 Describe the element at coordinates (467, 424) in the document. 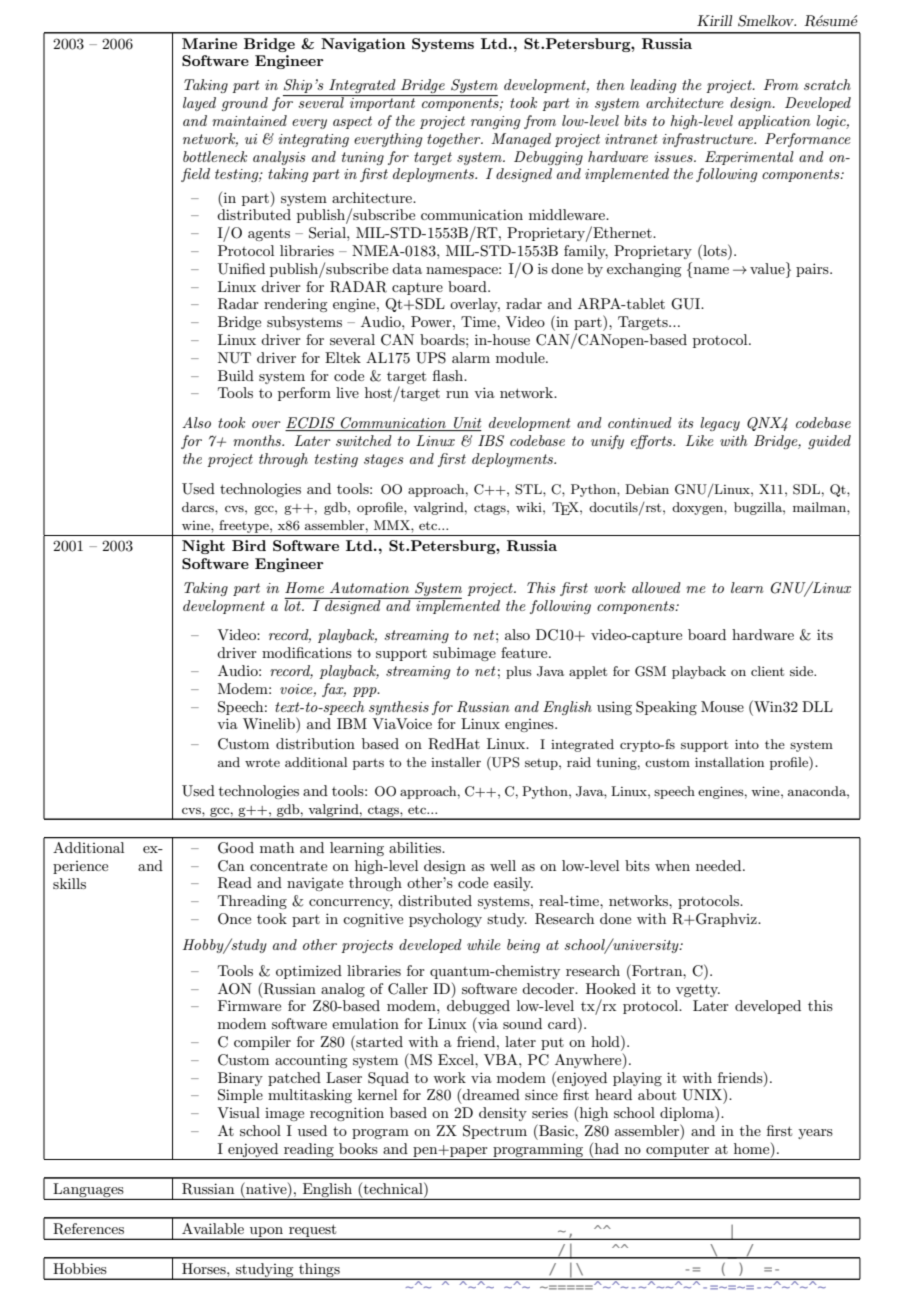

I see `Unit` at that location.
